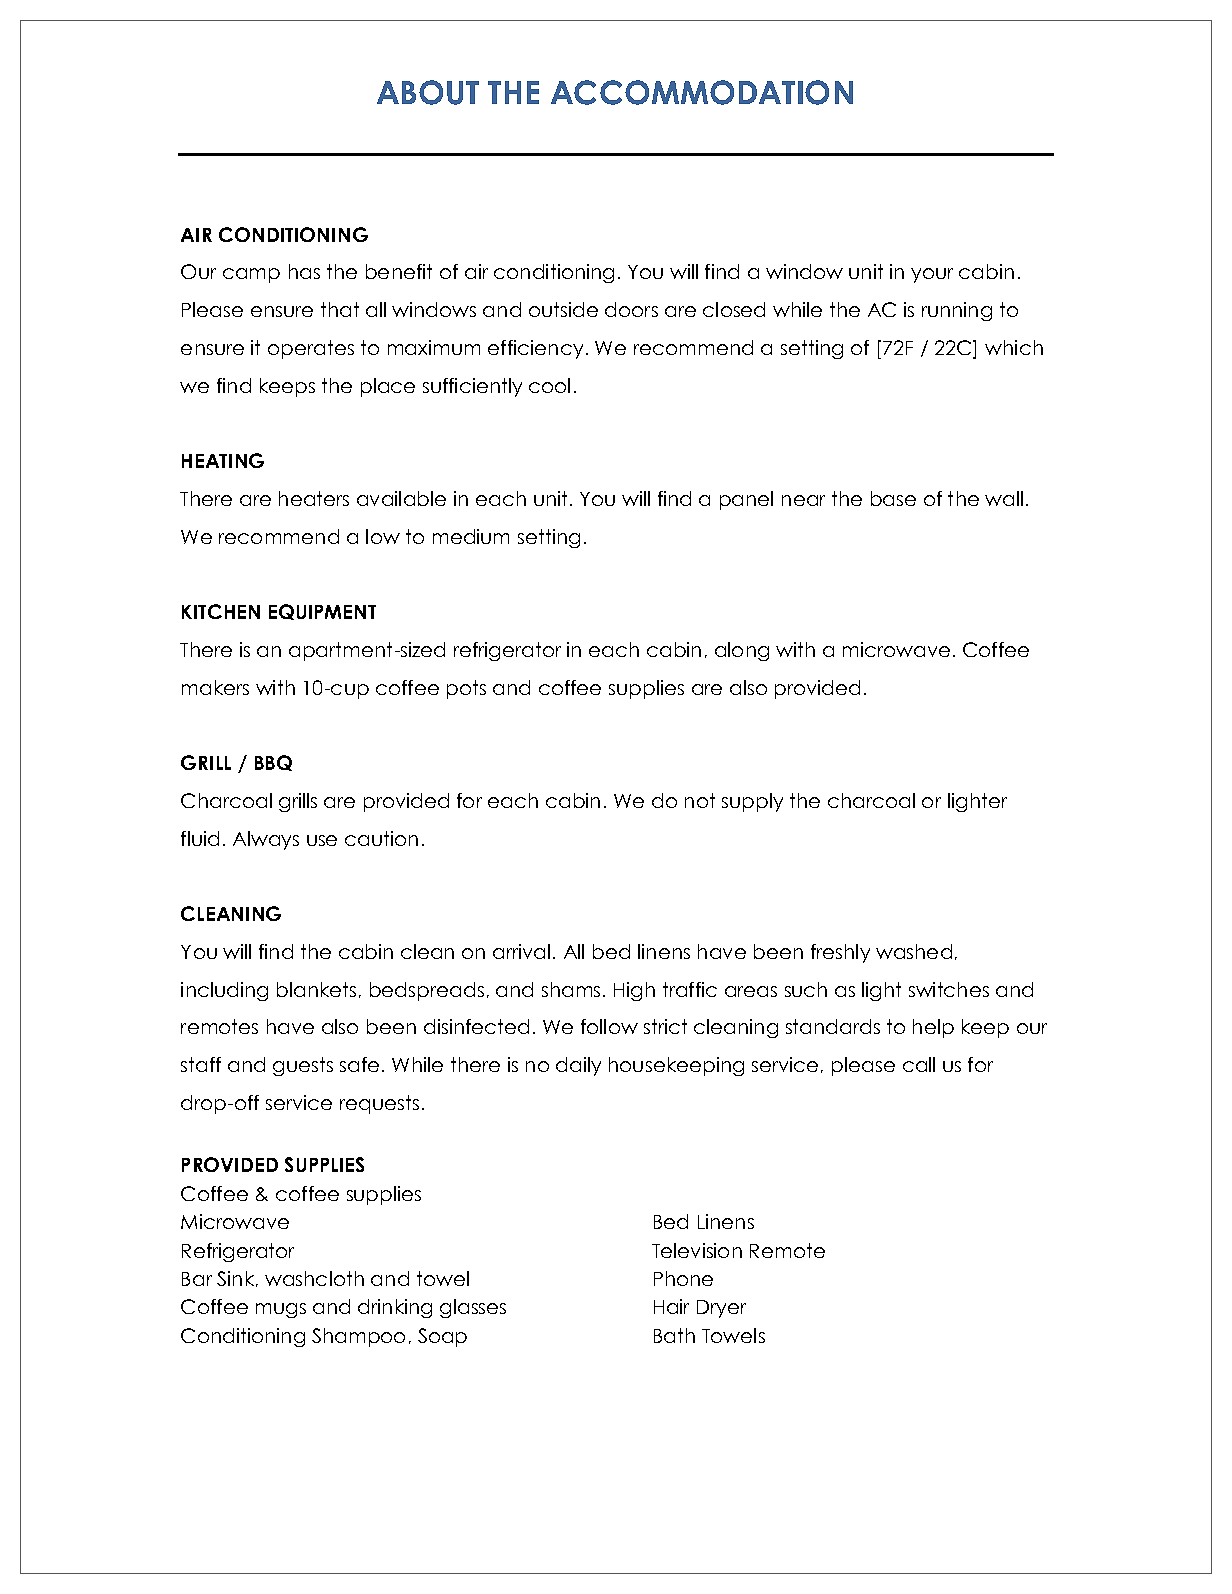 This screenshot has height=1594, width=1232. What do you see at coordinates (281, 1310) in the screenshot?
I see `mugs` at bounding box center [281, 1310].
